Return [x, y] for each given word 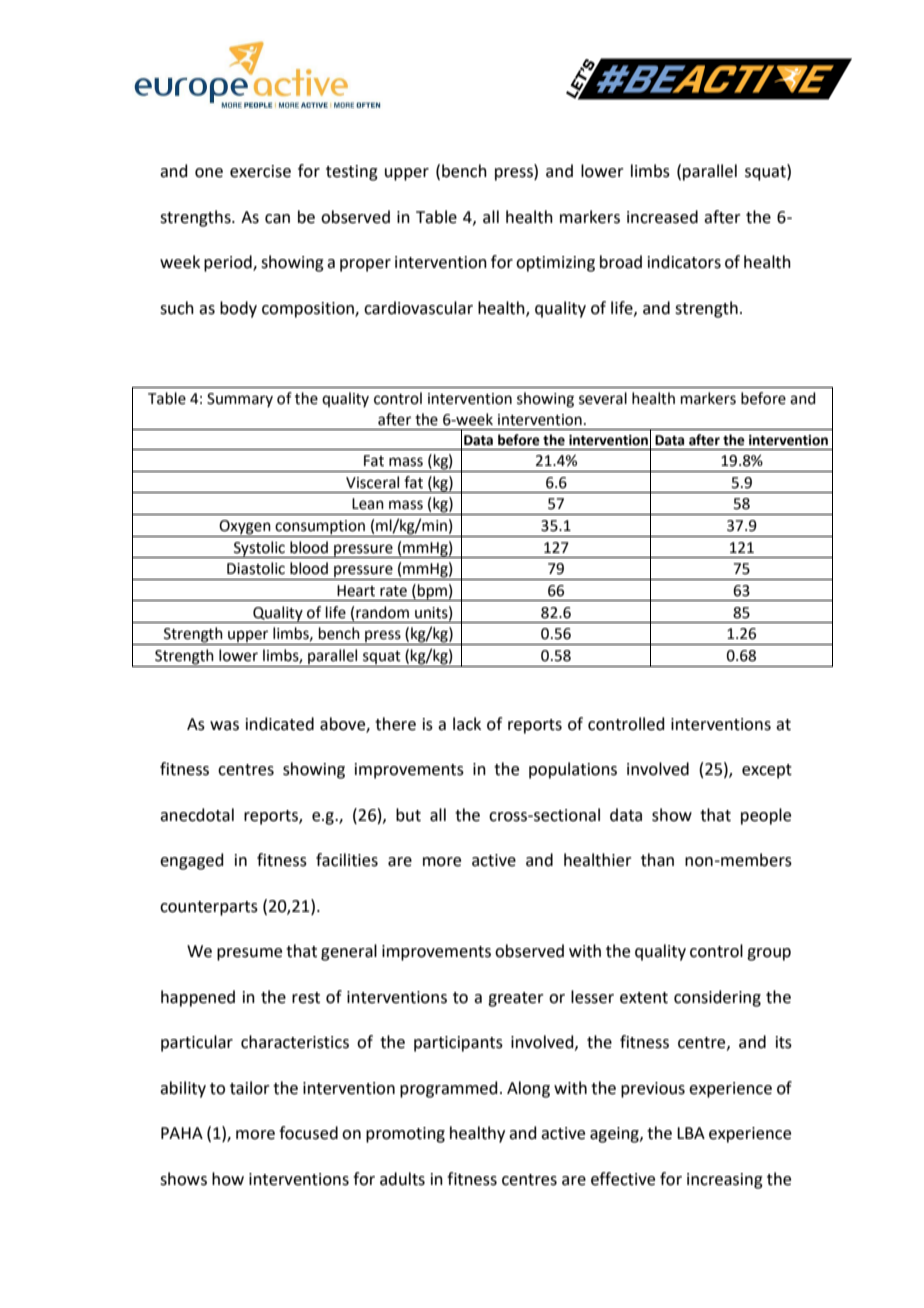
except [767, 771]
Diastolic [256, 568]
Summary [240, 400]
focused [308, 1133]
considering [717, 998]
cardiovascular [418, 308]
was [224, 726]
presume [249, 954]
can [277, 219]
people [766, 816]
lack [467, 724]
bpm [432, 592]
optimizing [555, 264]
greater [516, 999]
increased [662, 217]
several [603, 398]
